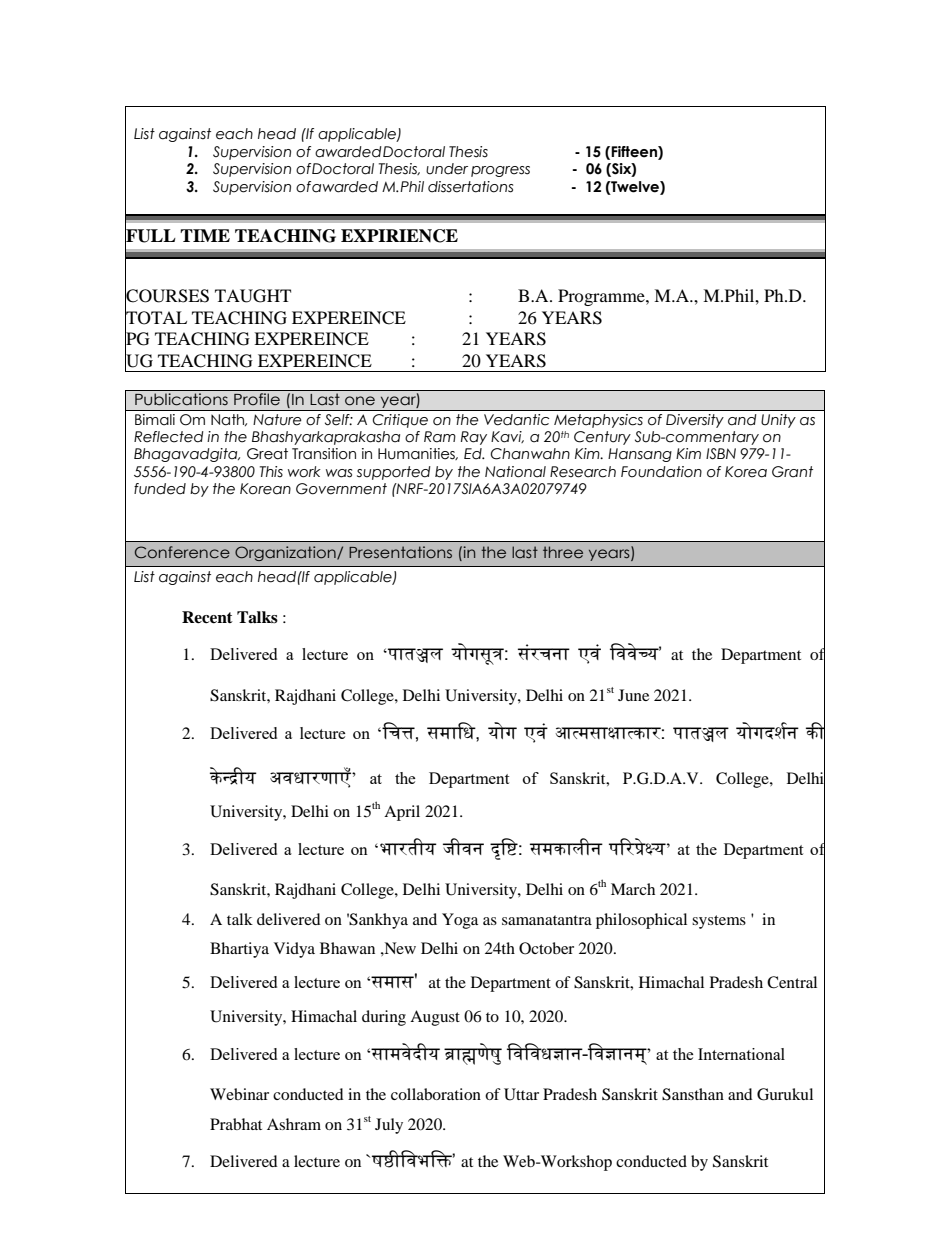 Image resolution: width=952 pixels, height=1233 pixels. What do you see at coordinates (602, 297) in the image?
I see `Programme` at bounding box center [602, 297].
